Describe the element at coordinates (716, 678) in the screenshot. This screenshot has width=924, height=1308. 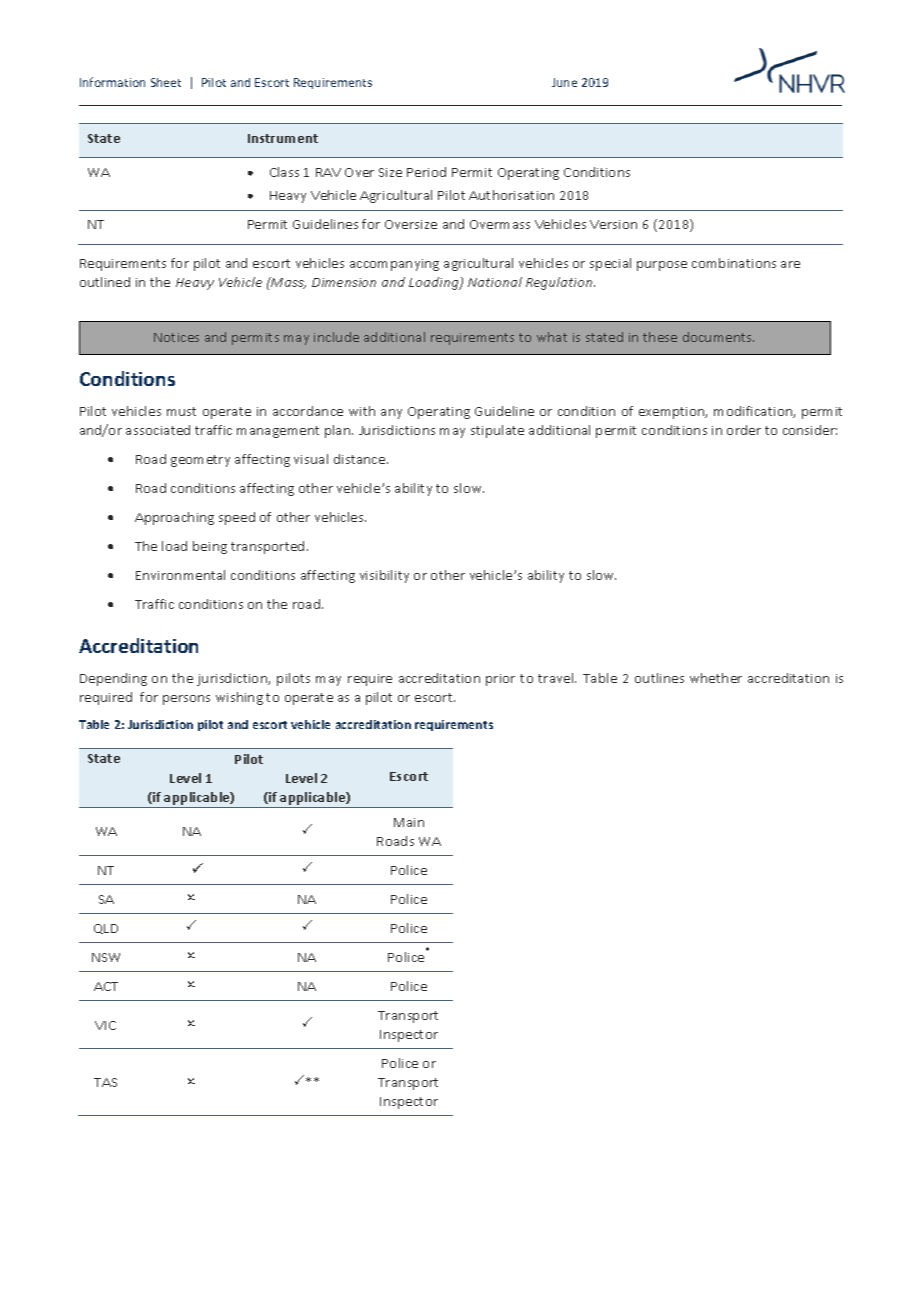
I see `whether` at that location.
